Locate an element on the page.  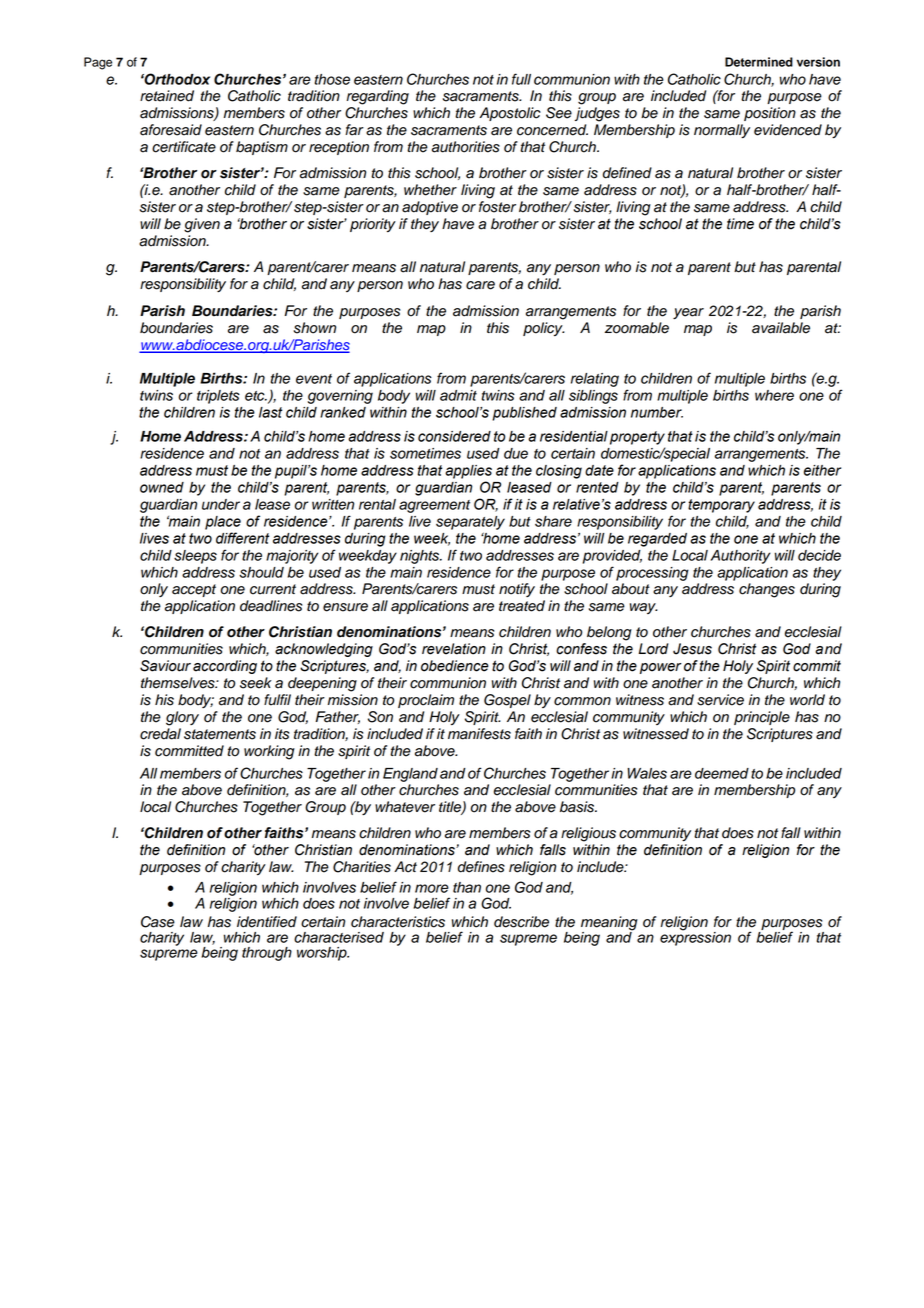
retained is located at coordinates (167, 96).
